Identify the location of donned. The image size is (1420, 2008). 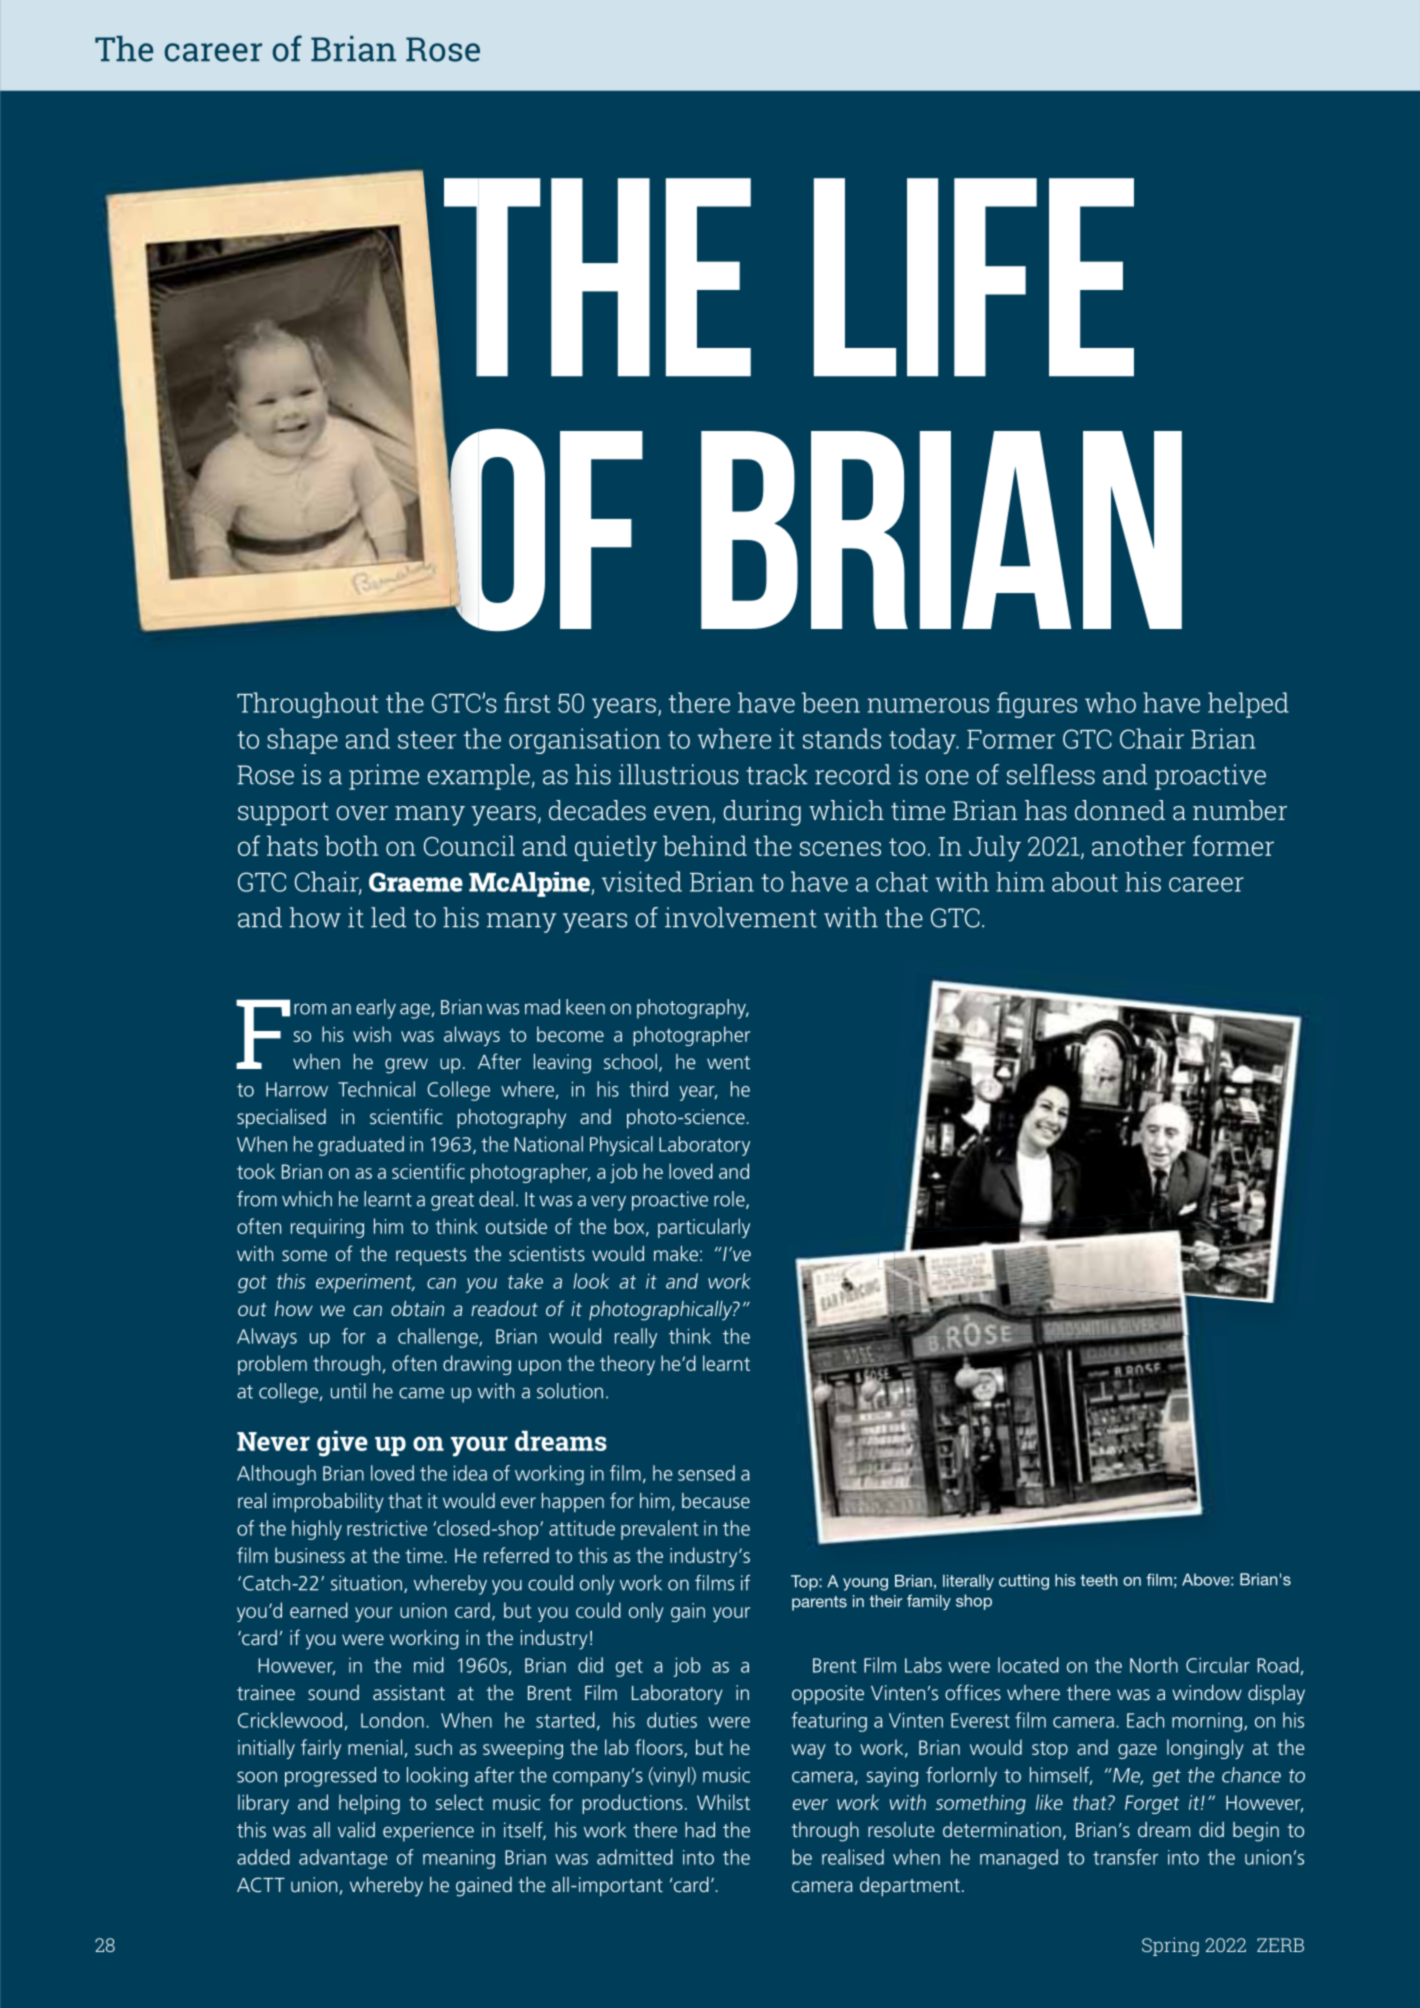
(1120, 810).
